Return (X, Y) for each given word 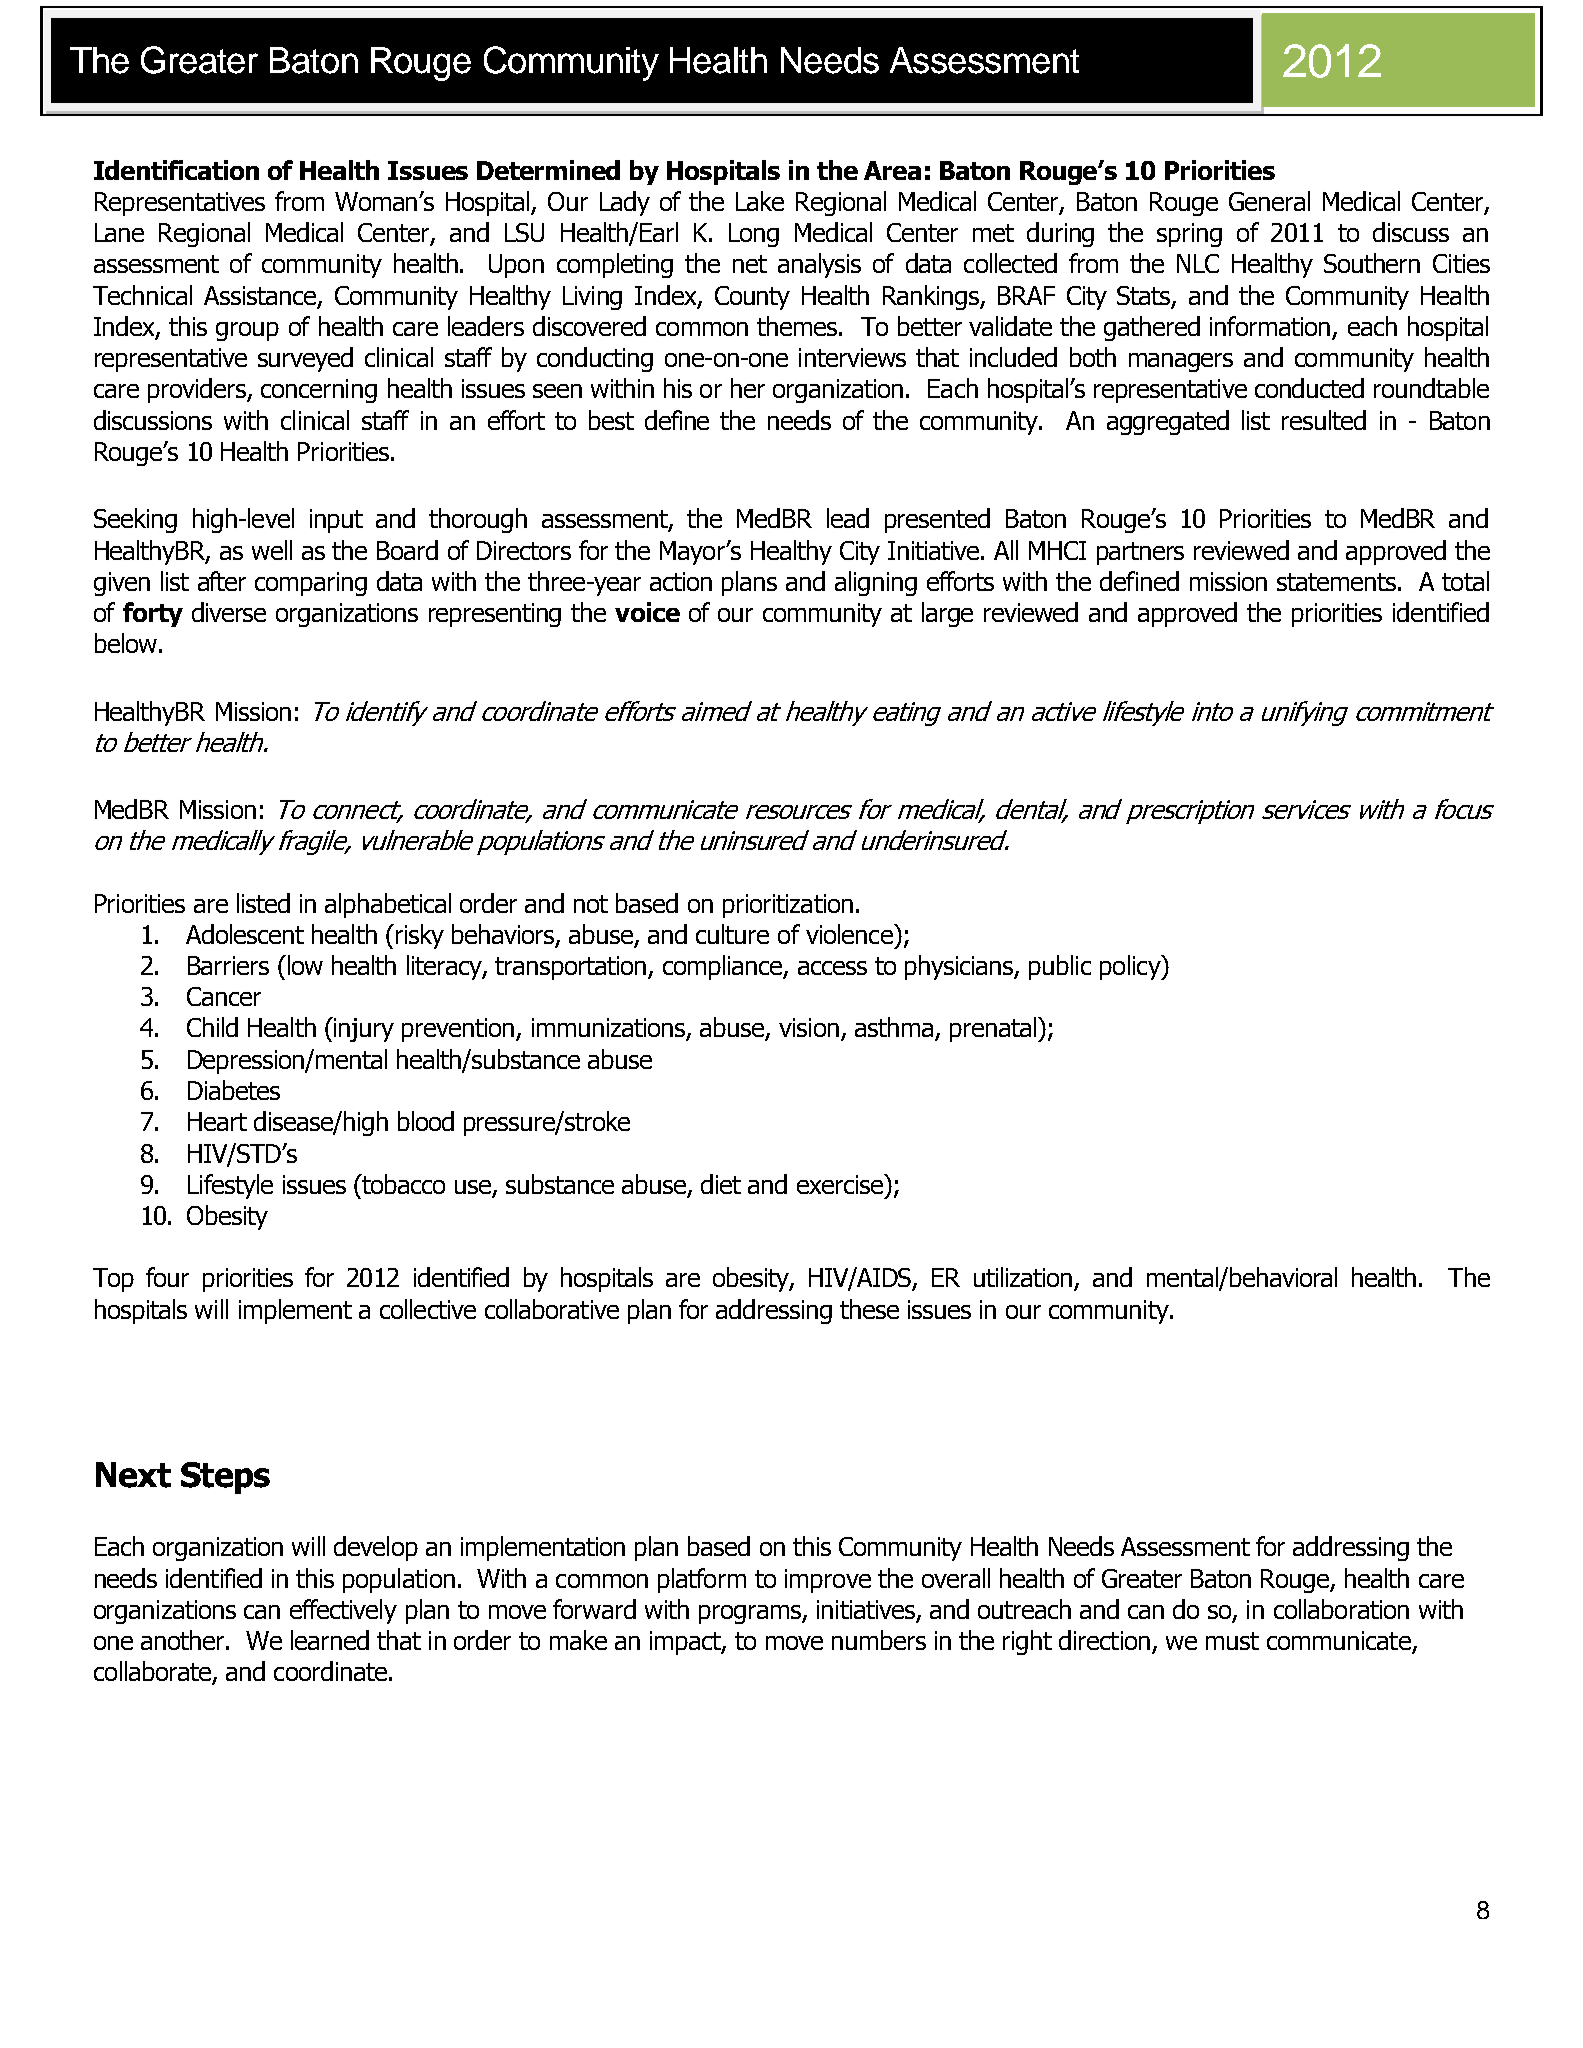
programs (751, 1614)
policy (1131, 967)
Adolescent (245, 934)
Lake (760, 201)
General (1269, 201)
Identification (176, 170)
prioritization (788, 906)
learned (330, 1640)
